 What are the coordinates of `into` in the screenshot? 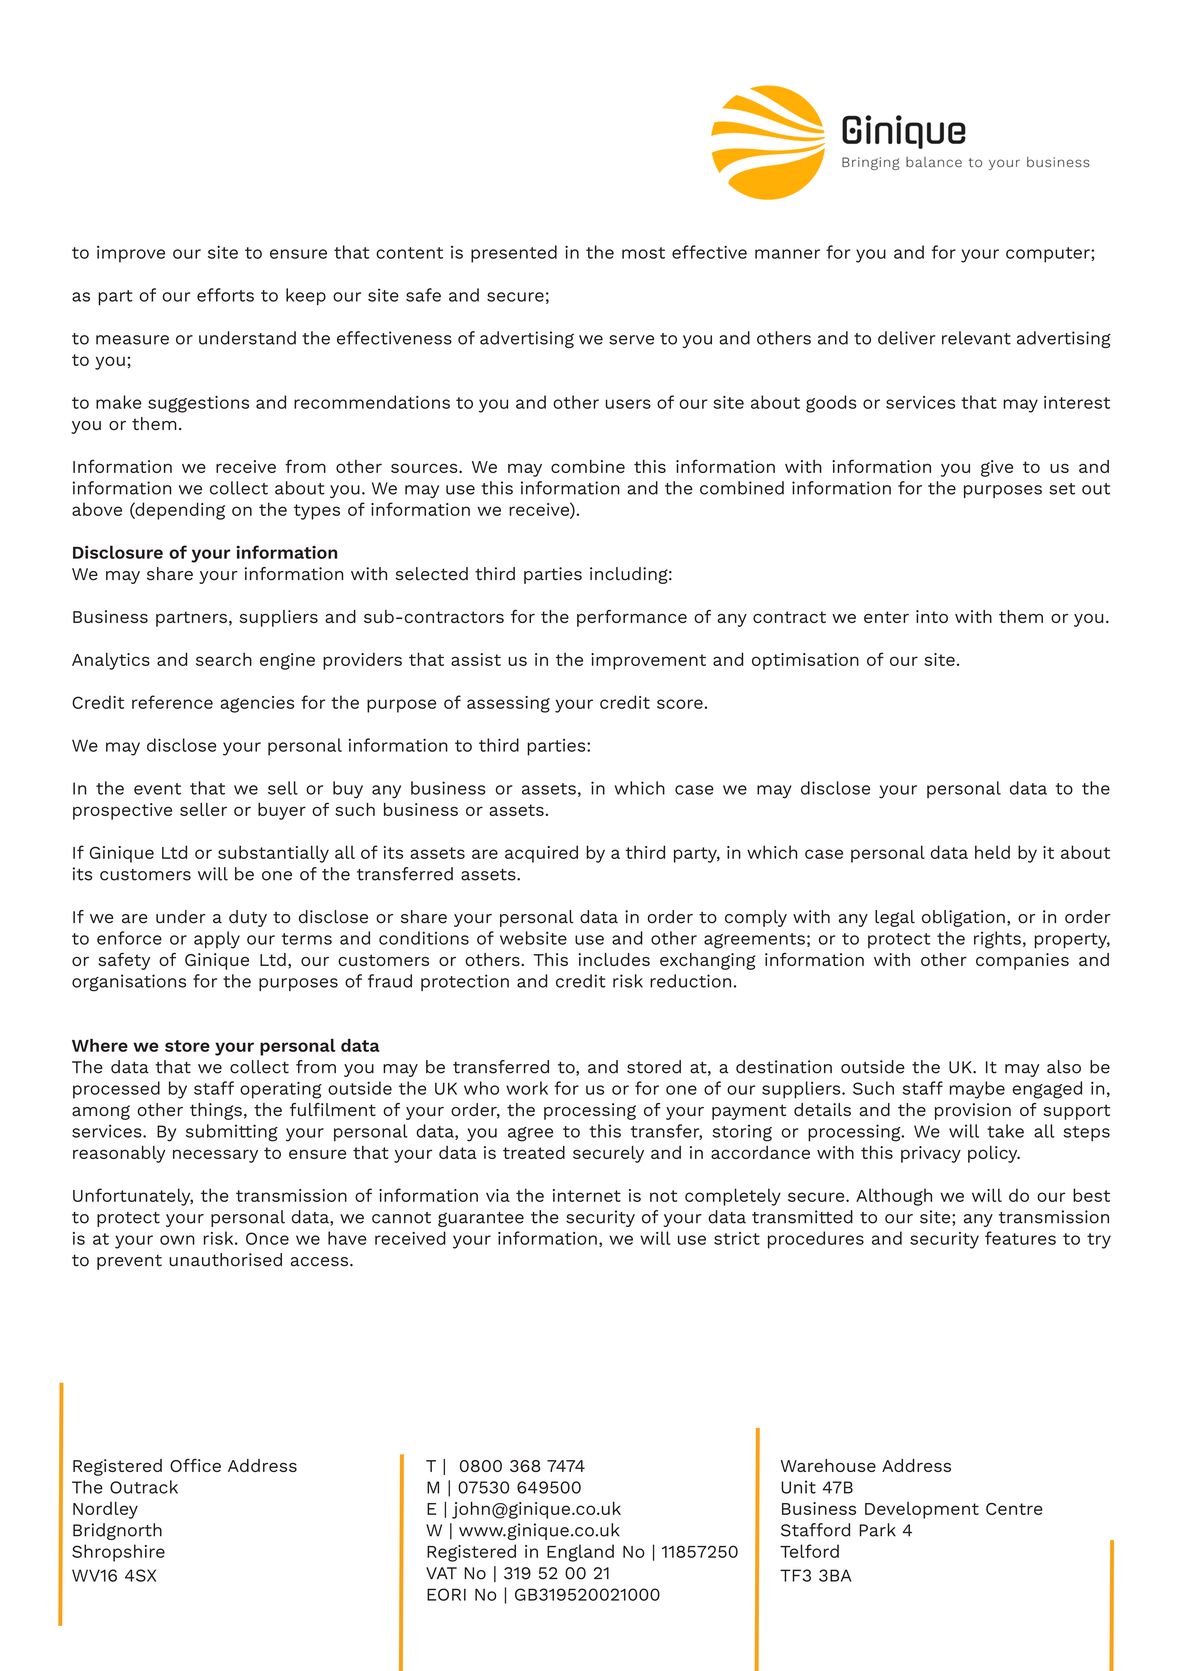 It's located at (932, 616).
